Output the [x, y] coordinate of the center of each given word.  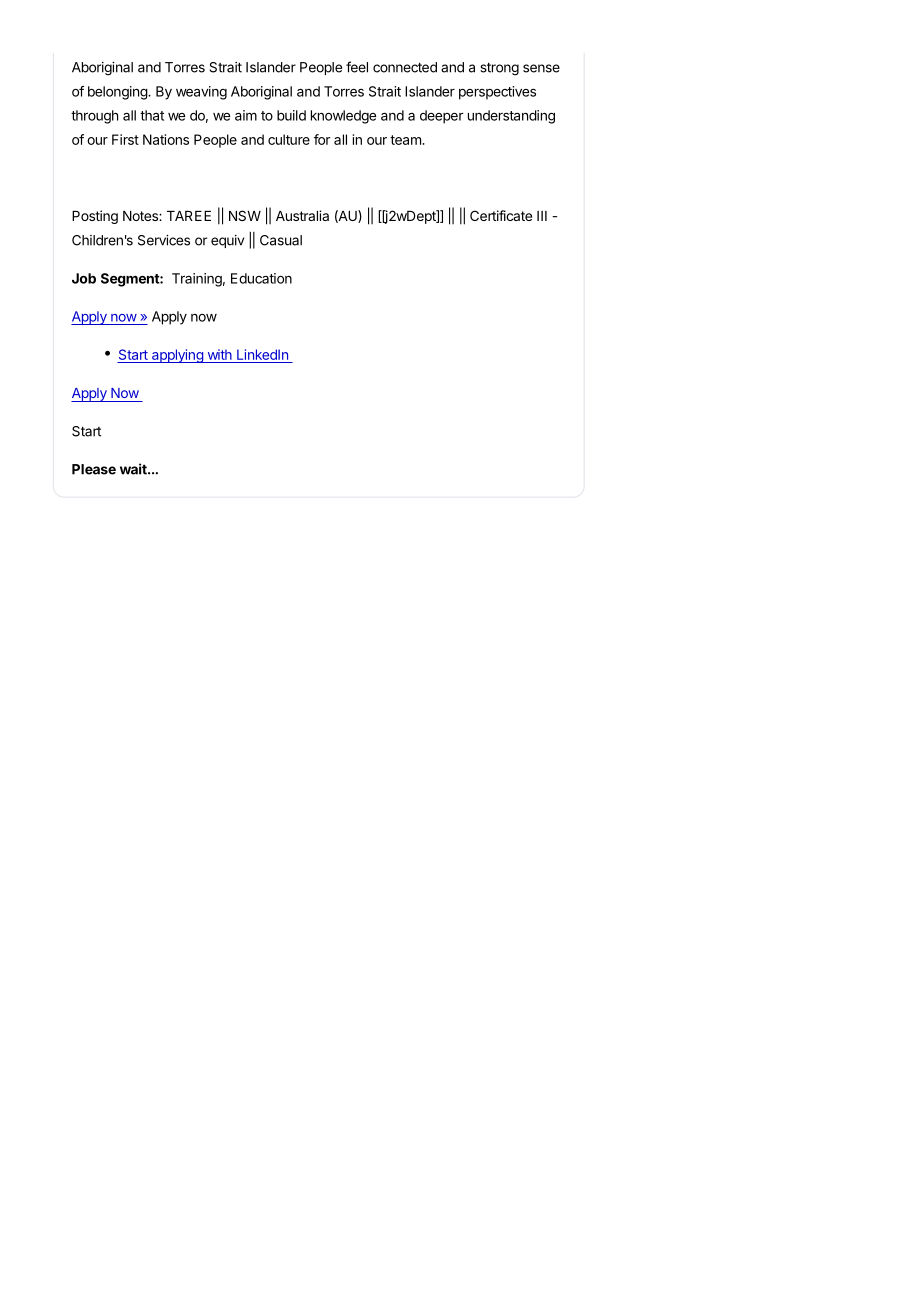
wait [134, 469]
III [542, 216]
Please [94, 469]
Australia [302, 215]
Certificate [501, 215]
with [220, 354]
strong [499, 69]
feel [357, 67]
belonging [118, 93]
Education [261, 278]
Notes [141, 216]
